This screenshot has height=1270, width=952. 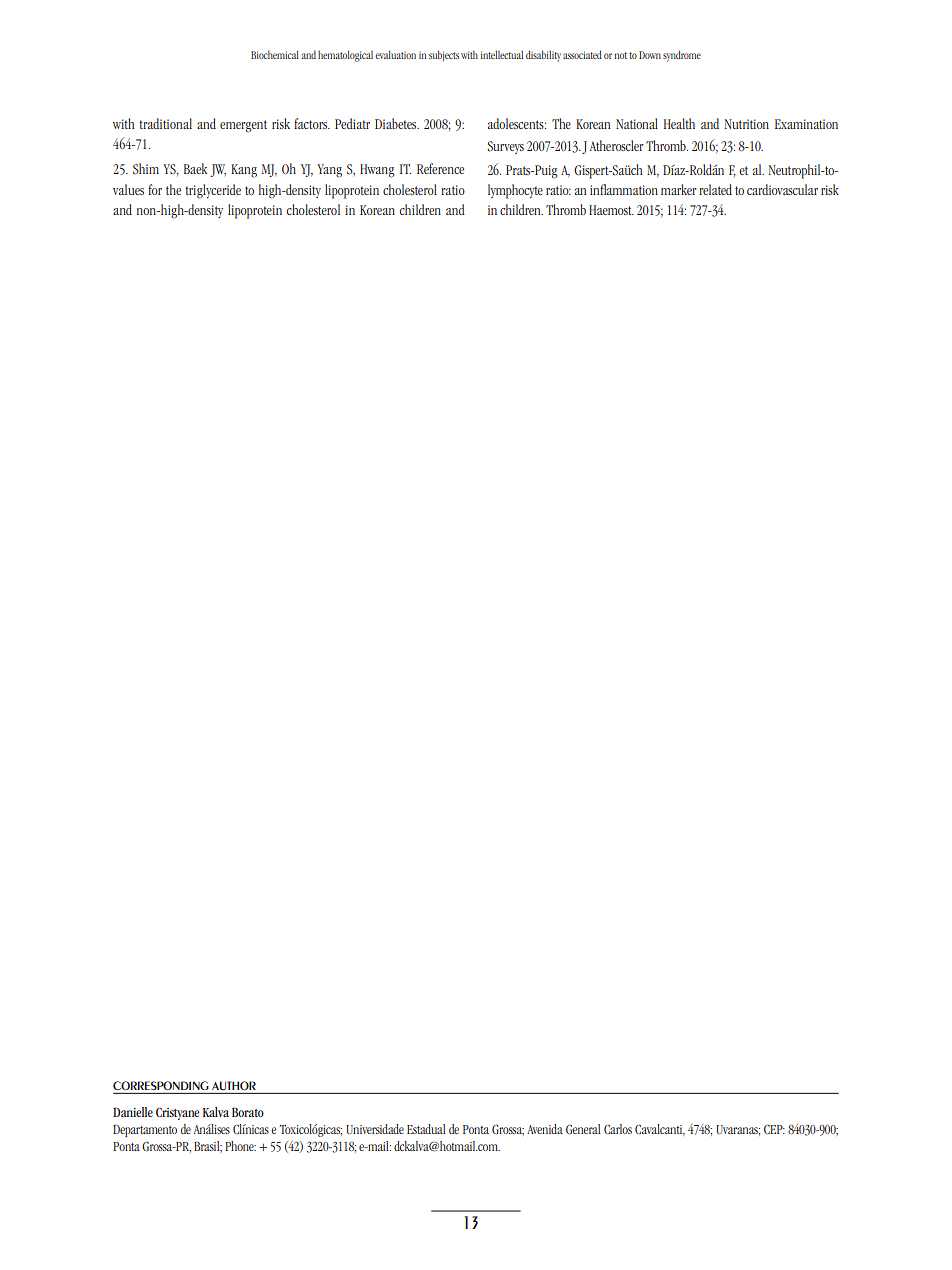 What do you see at coordinates (243, 126) in the screenshot?
I see `emergent` at bounding box center [243, 126].
